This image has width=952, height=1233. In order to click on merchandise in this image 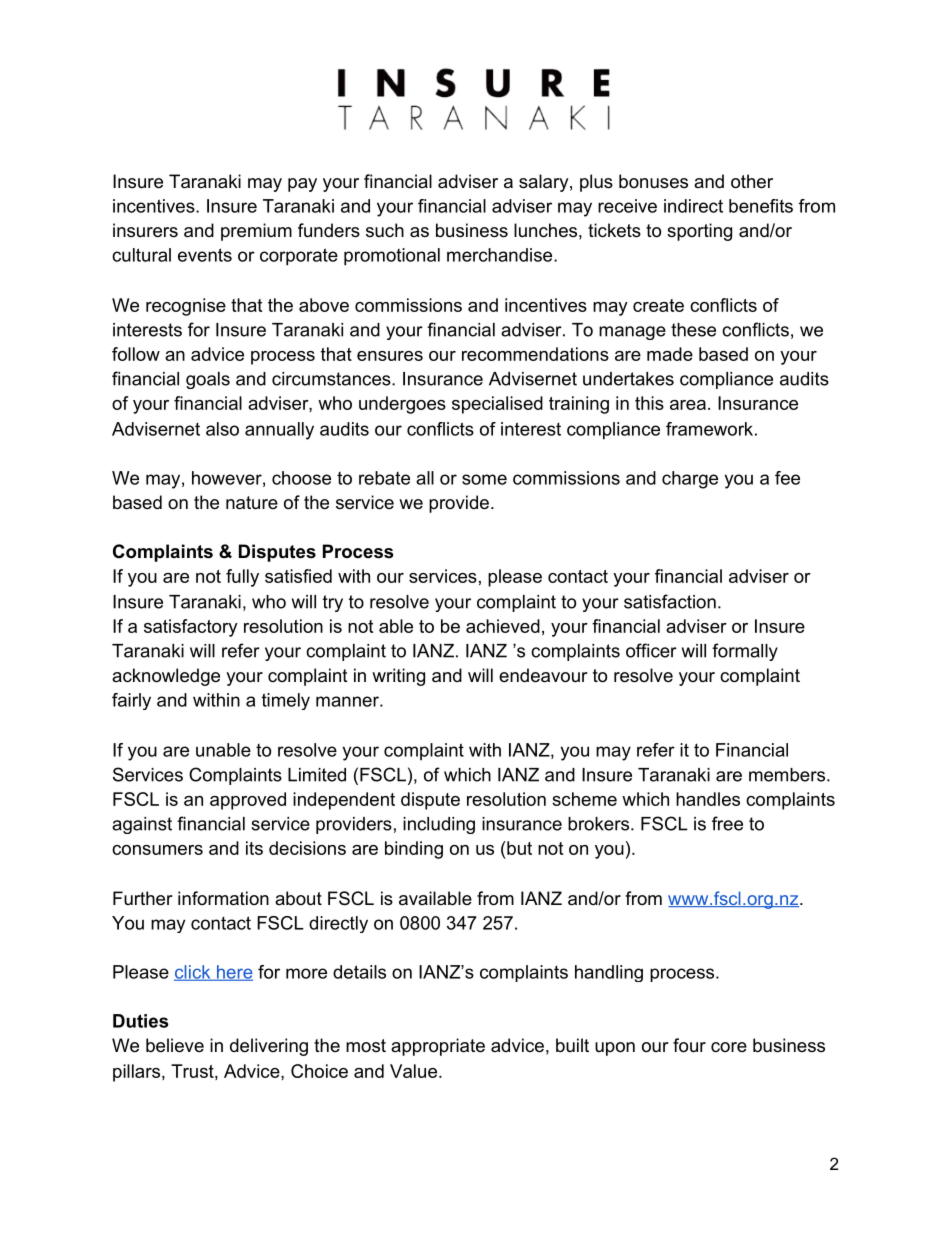, I will do `click(499, 255)`.
